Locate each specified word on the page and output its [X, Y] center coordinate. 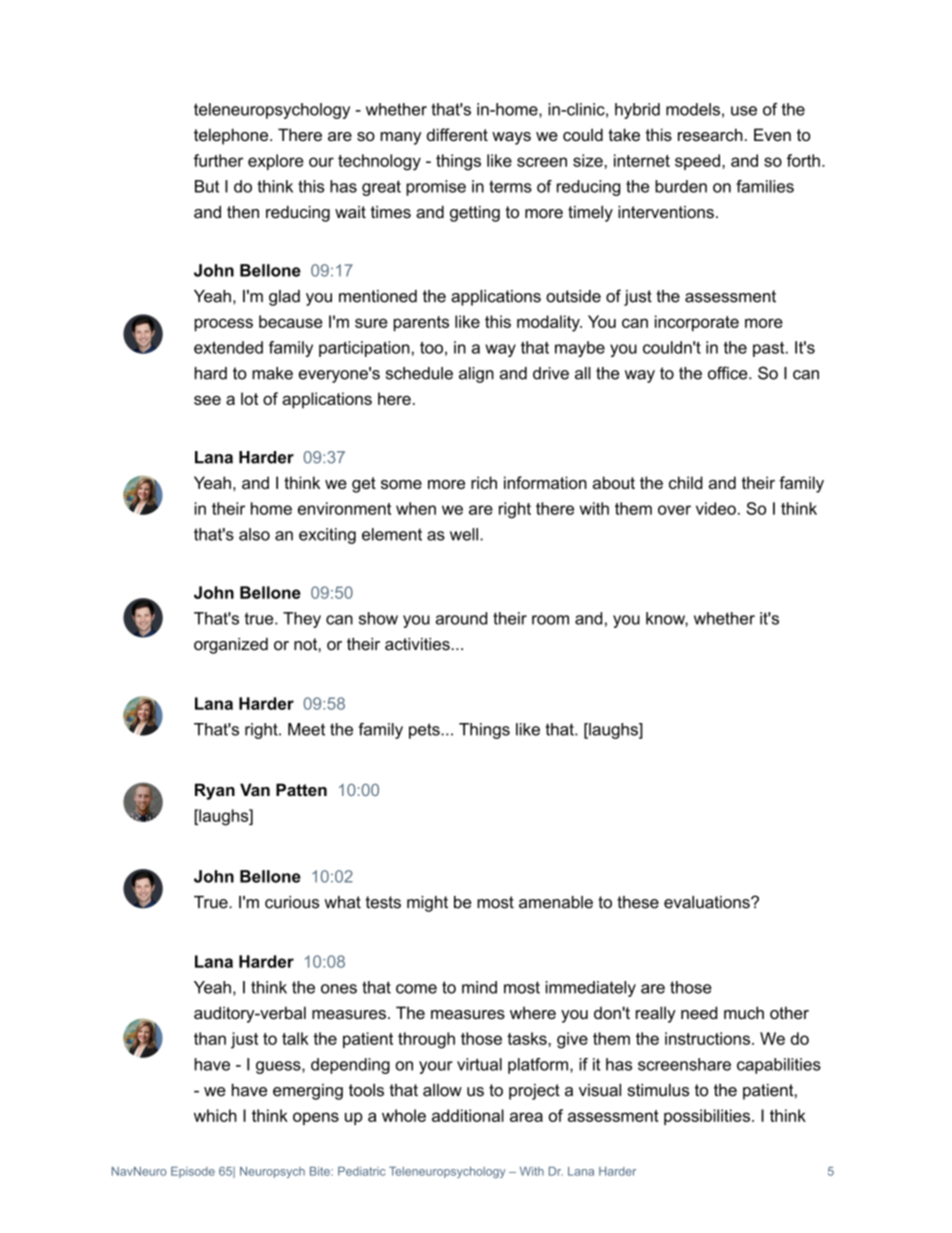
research [710, 134]
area [526, 1117]
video [716, 508]
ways [511, 138]
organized [231, 645]
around [461, 618]
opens [316, 1118]
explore [276, 162]
